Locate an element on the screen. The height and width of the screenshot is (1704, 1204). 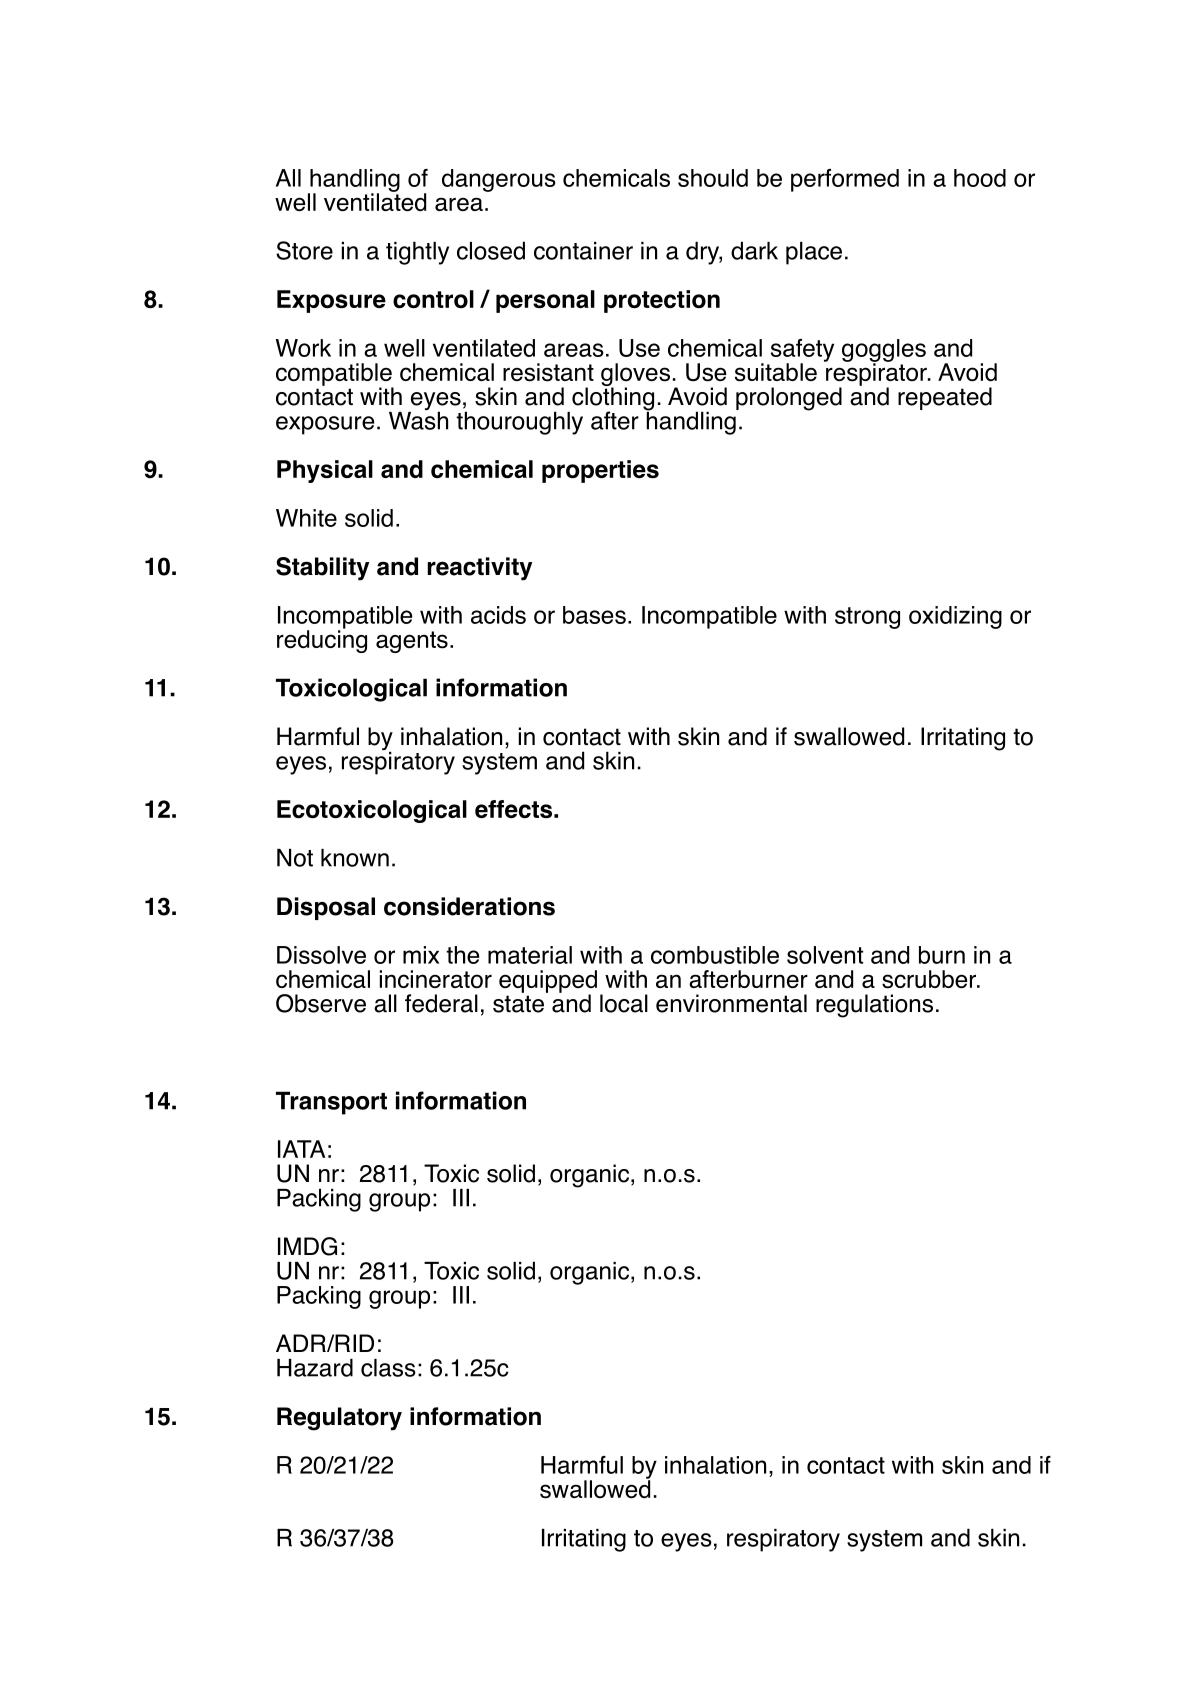
combustible is located at coordinates (715, 955).
